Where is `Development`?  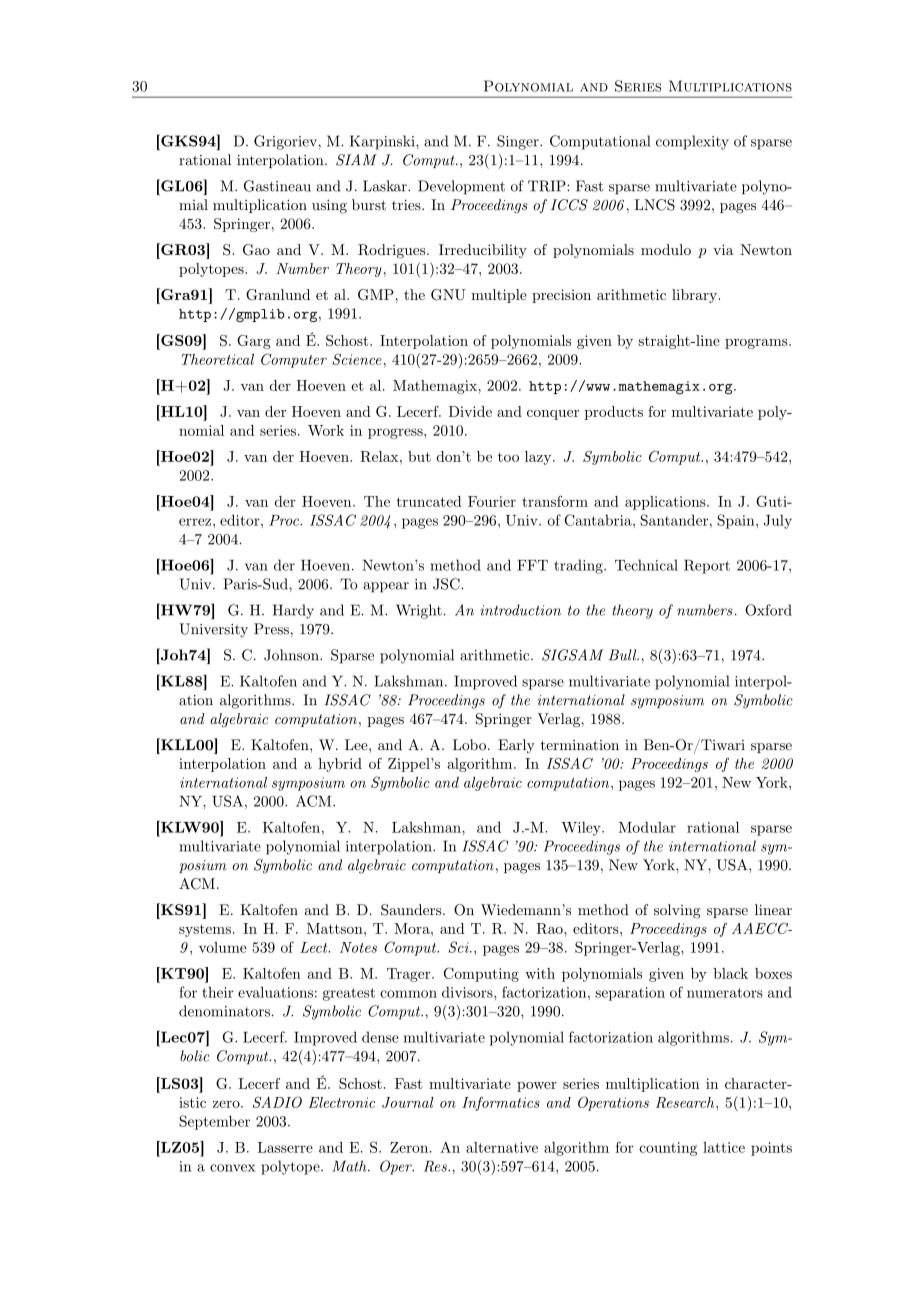
Development is located at coordinates (461, 187).
